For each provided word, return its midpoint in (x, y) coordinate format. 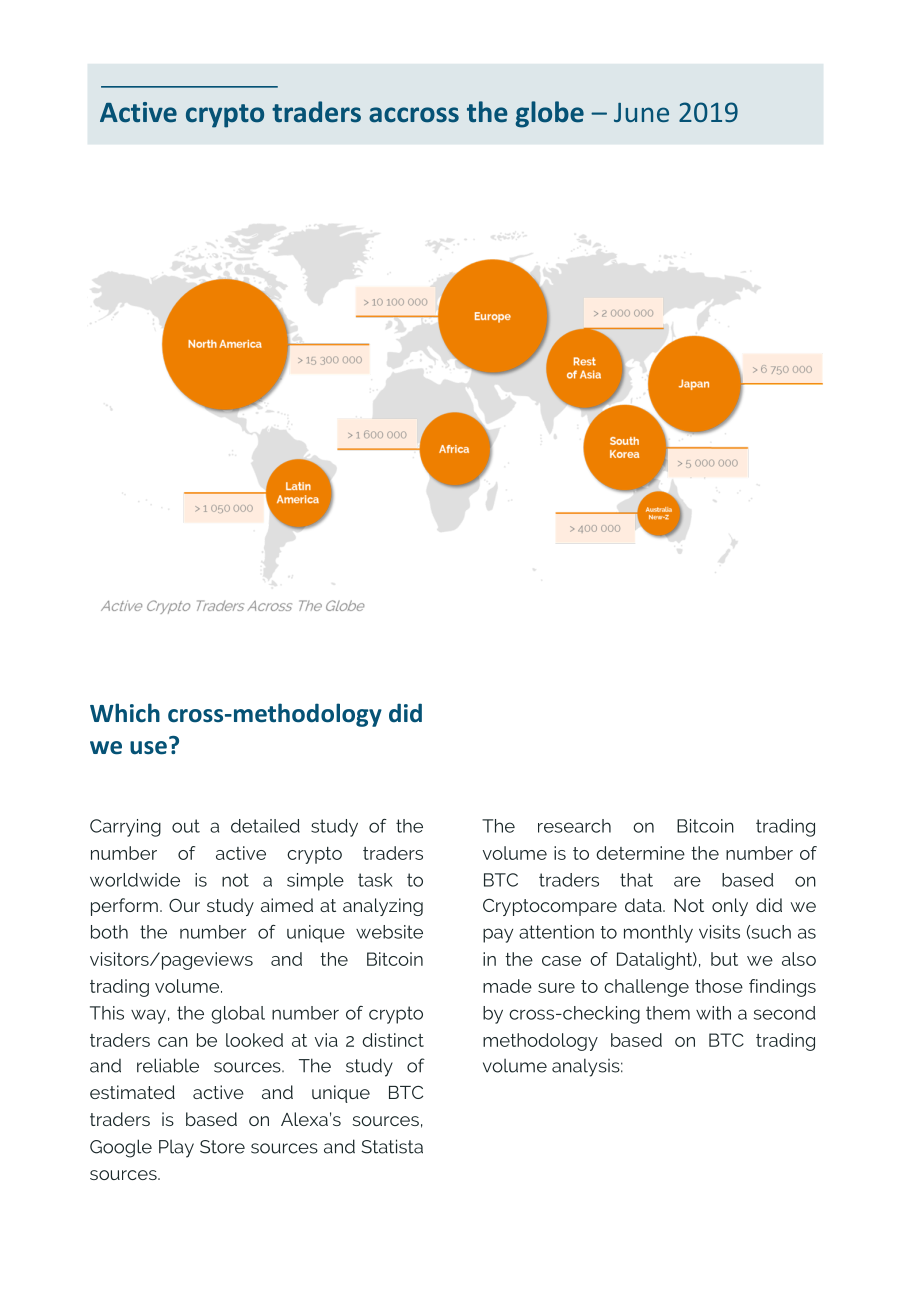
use (148, 748)
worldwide (135, 880)
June (641, 112)
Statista (392, 1146)
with (713, 1013)
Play (176, 1149)
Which (125, 713)
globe (550, 114)
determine (641, 853)
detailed (265, 826)
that (636, 880)
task (375, 880)
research (574, 826)
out (186, 826)
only (730, 907)
